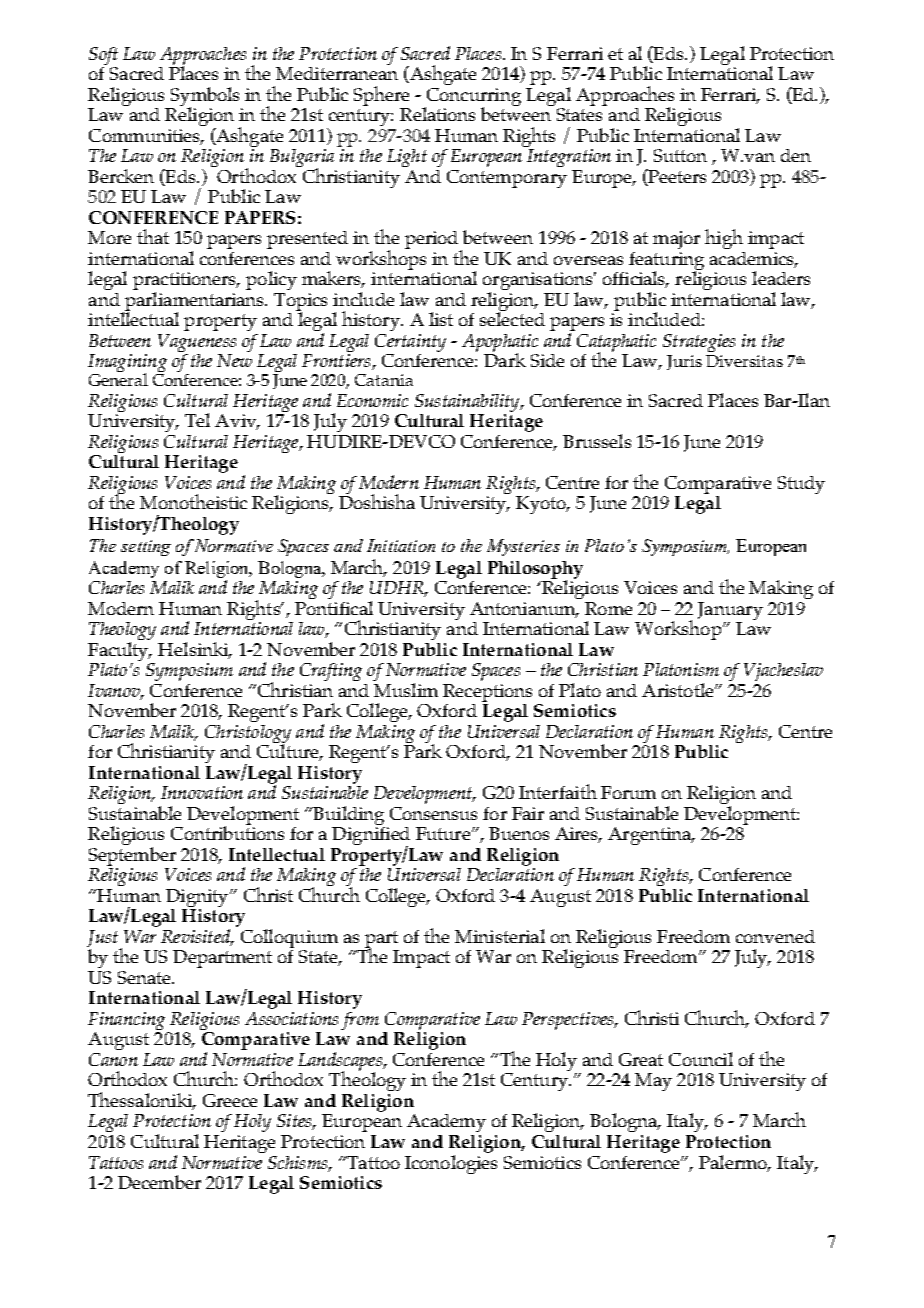 The width and height of the screenshot is (924, 1308). I want to click on Dignity, so click(198, 899).
